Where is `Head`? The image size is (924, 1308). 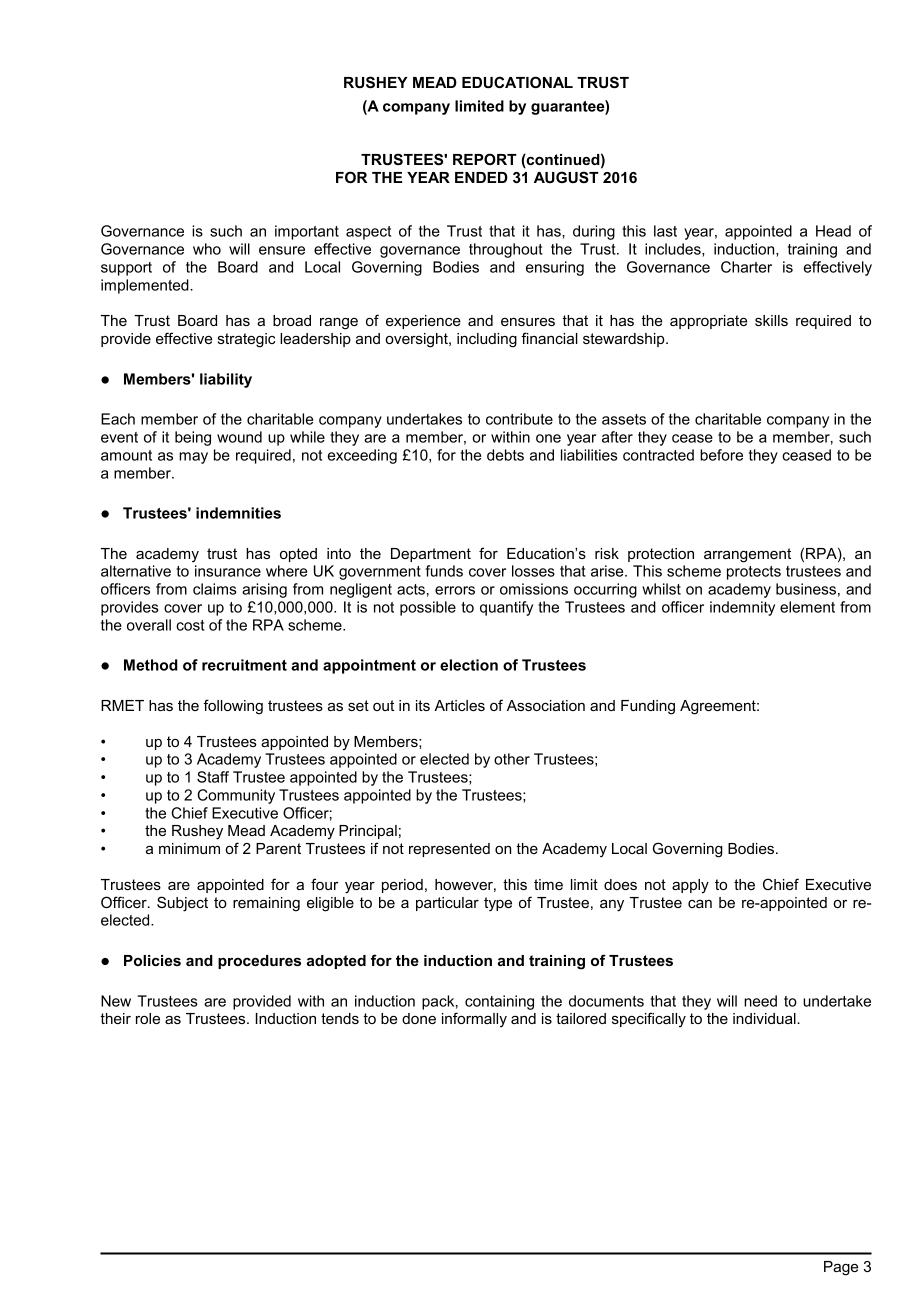
Head is located at coordinates (833, 231).
